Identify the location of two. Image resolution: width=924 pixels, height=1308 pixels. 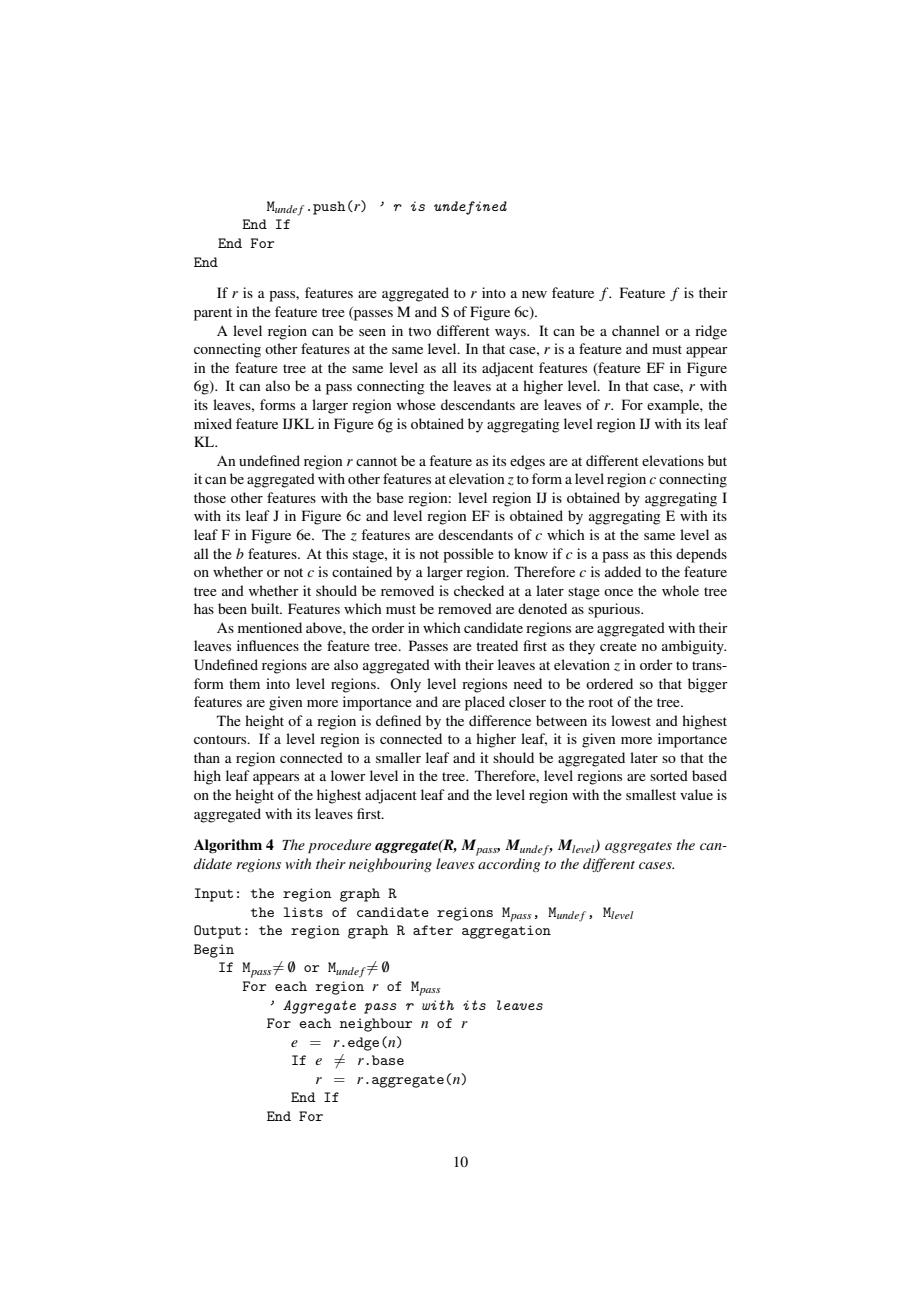
(419, 331).
